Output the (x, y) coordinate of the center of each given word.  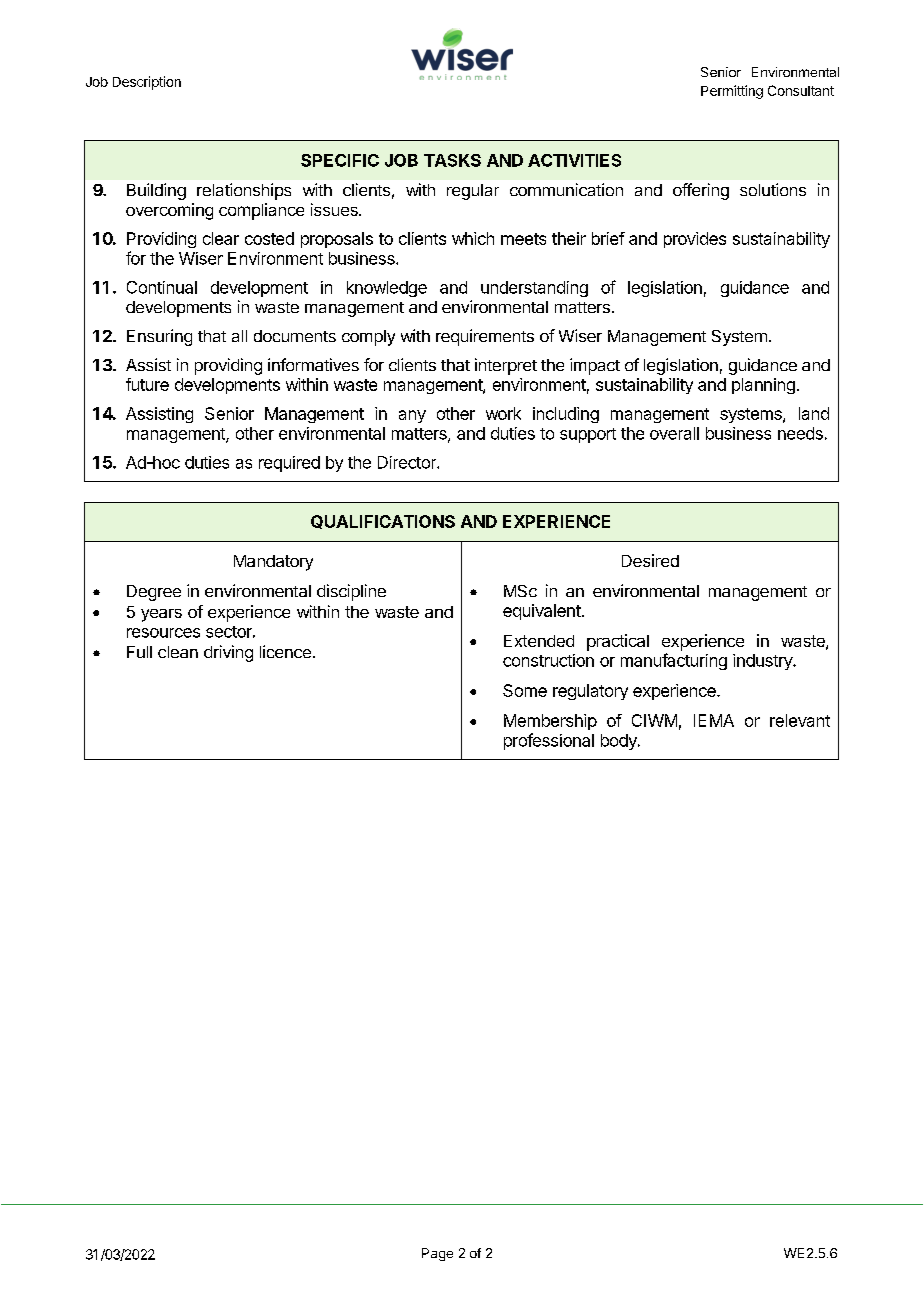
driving (228, 653)
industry (763, 662)
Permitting (732, 92)
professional (549, 741)
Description (147, 83)
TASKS (452, 160)
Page (437, 1254)
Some (525, 690)
